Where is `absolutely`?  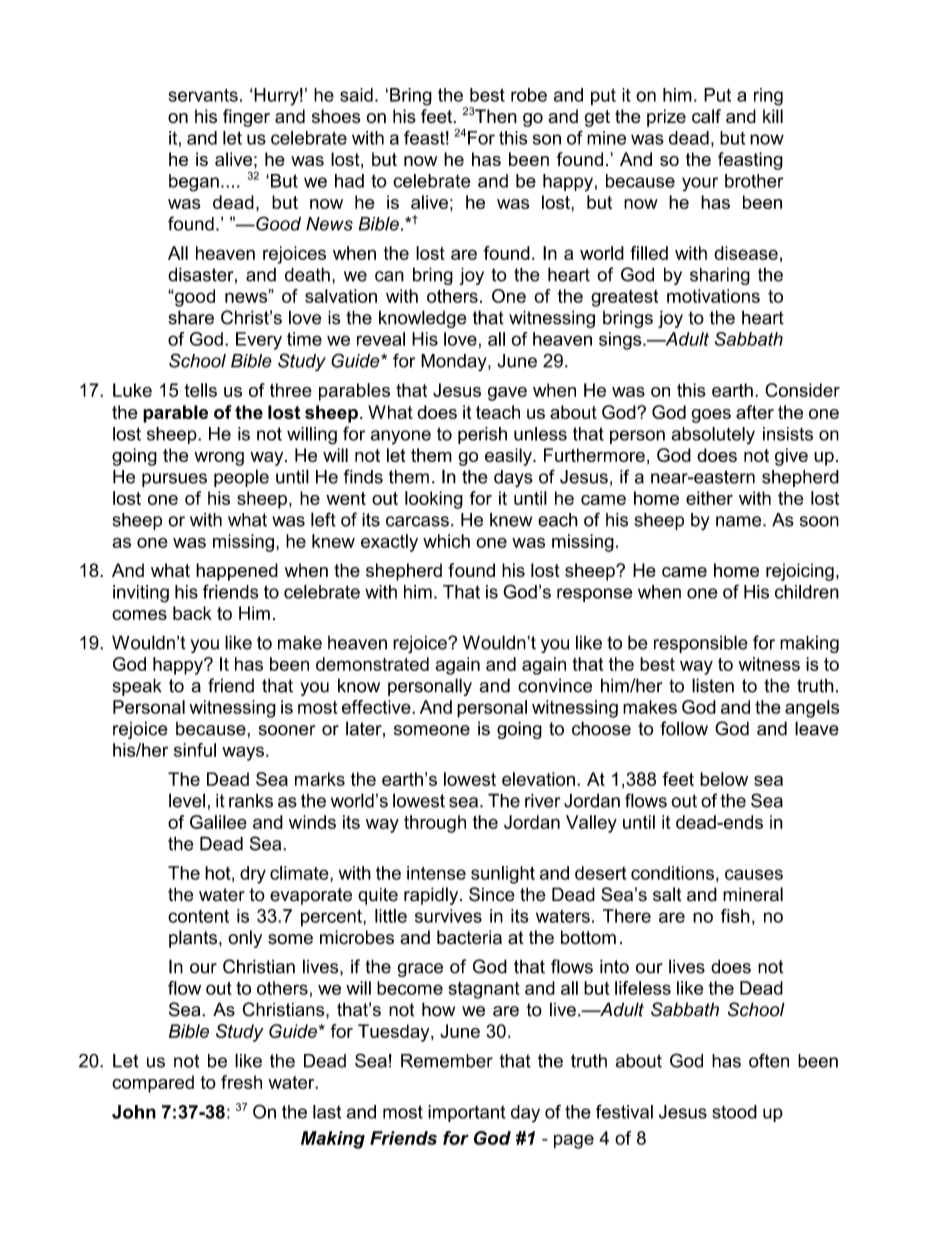
absolutely is located at coordinates (713, 436).
